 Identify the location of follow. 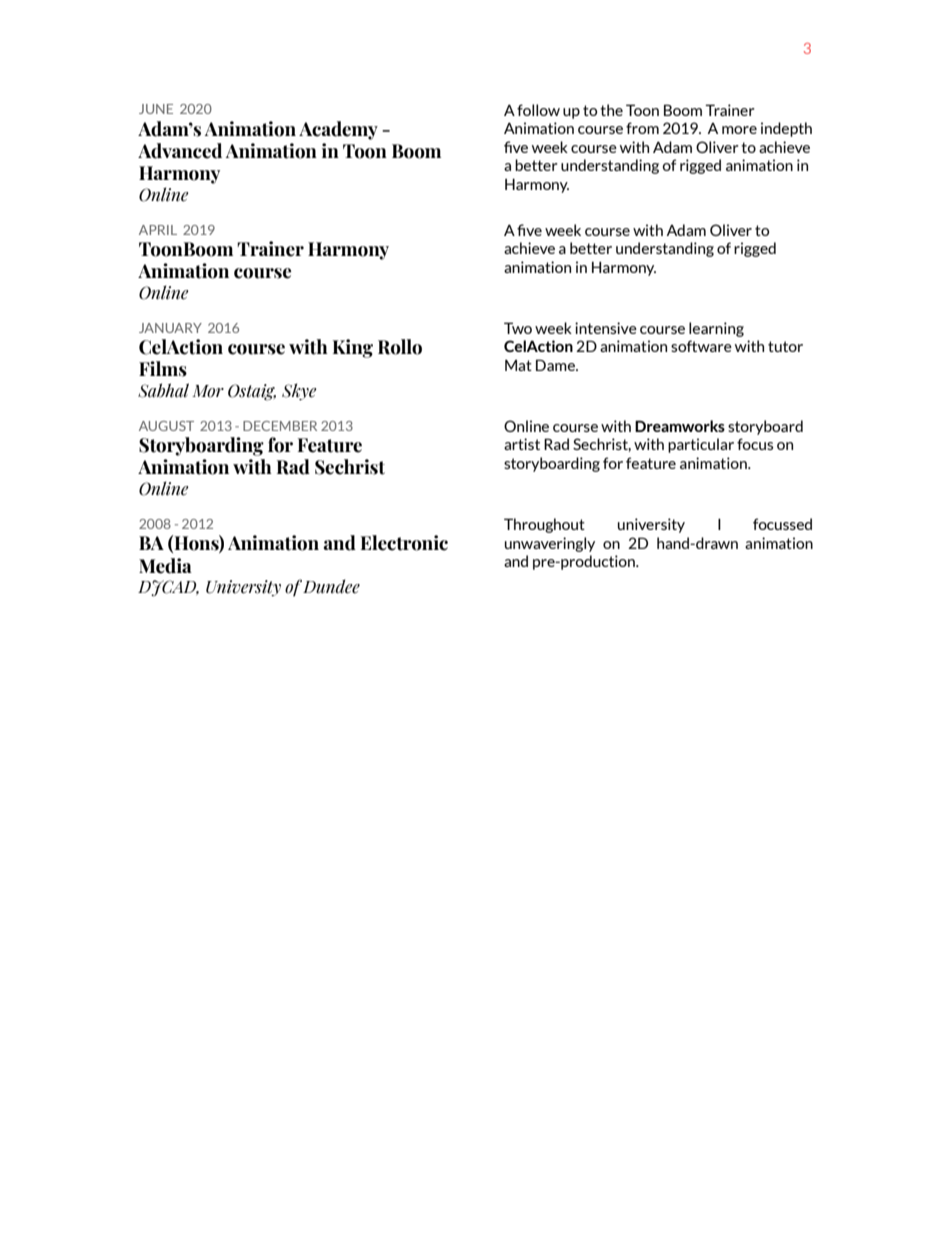
(538, 110).
